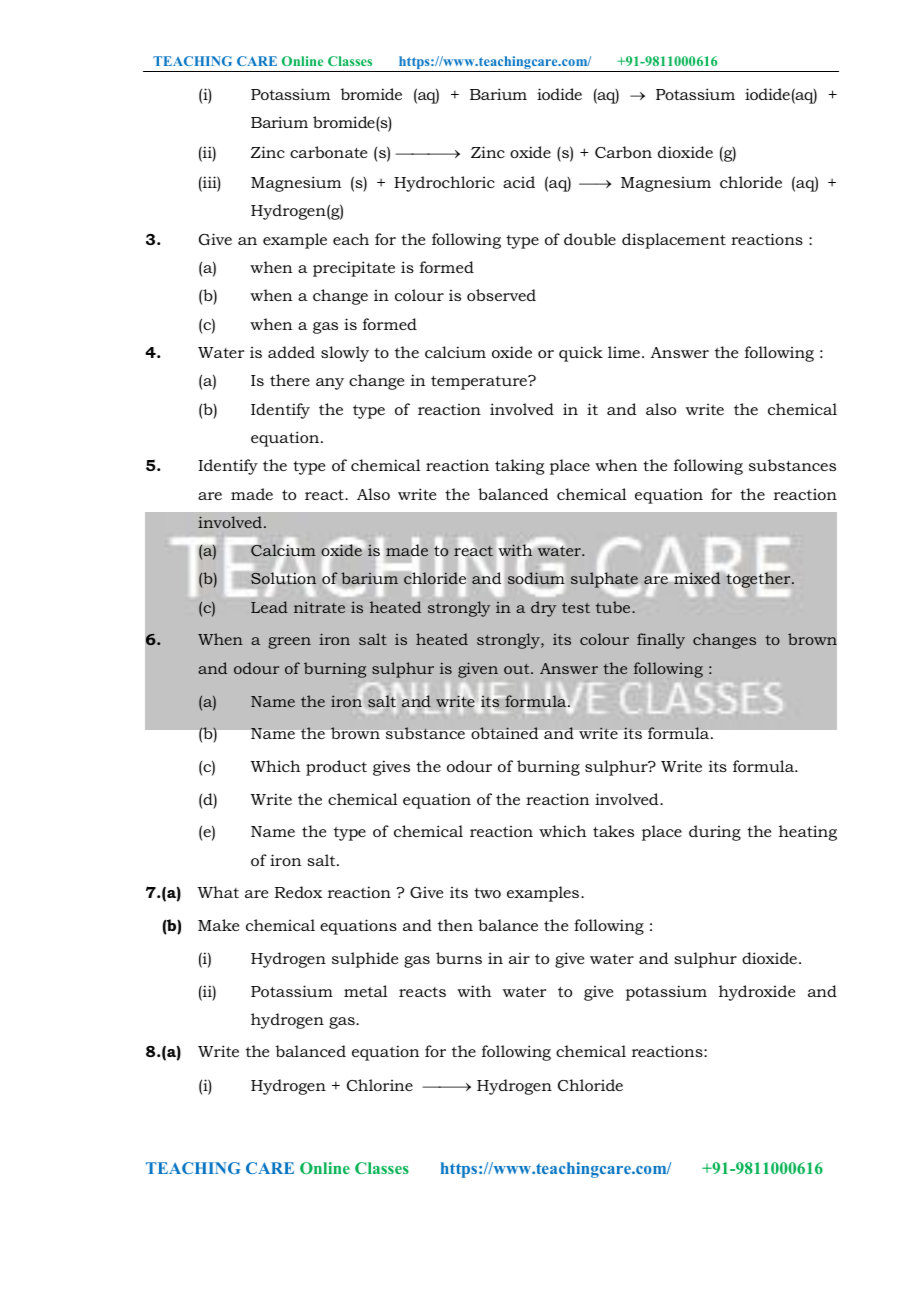 This screenshot has width=924, height=1307. Describe the element at coordinates (519, 182) in the screenshot. I see `acid` at that location.
